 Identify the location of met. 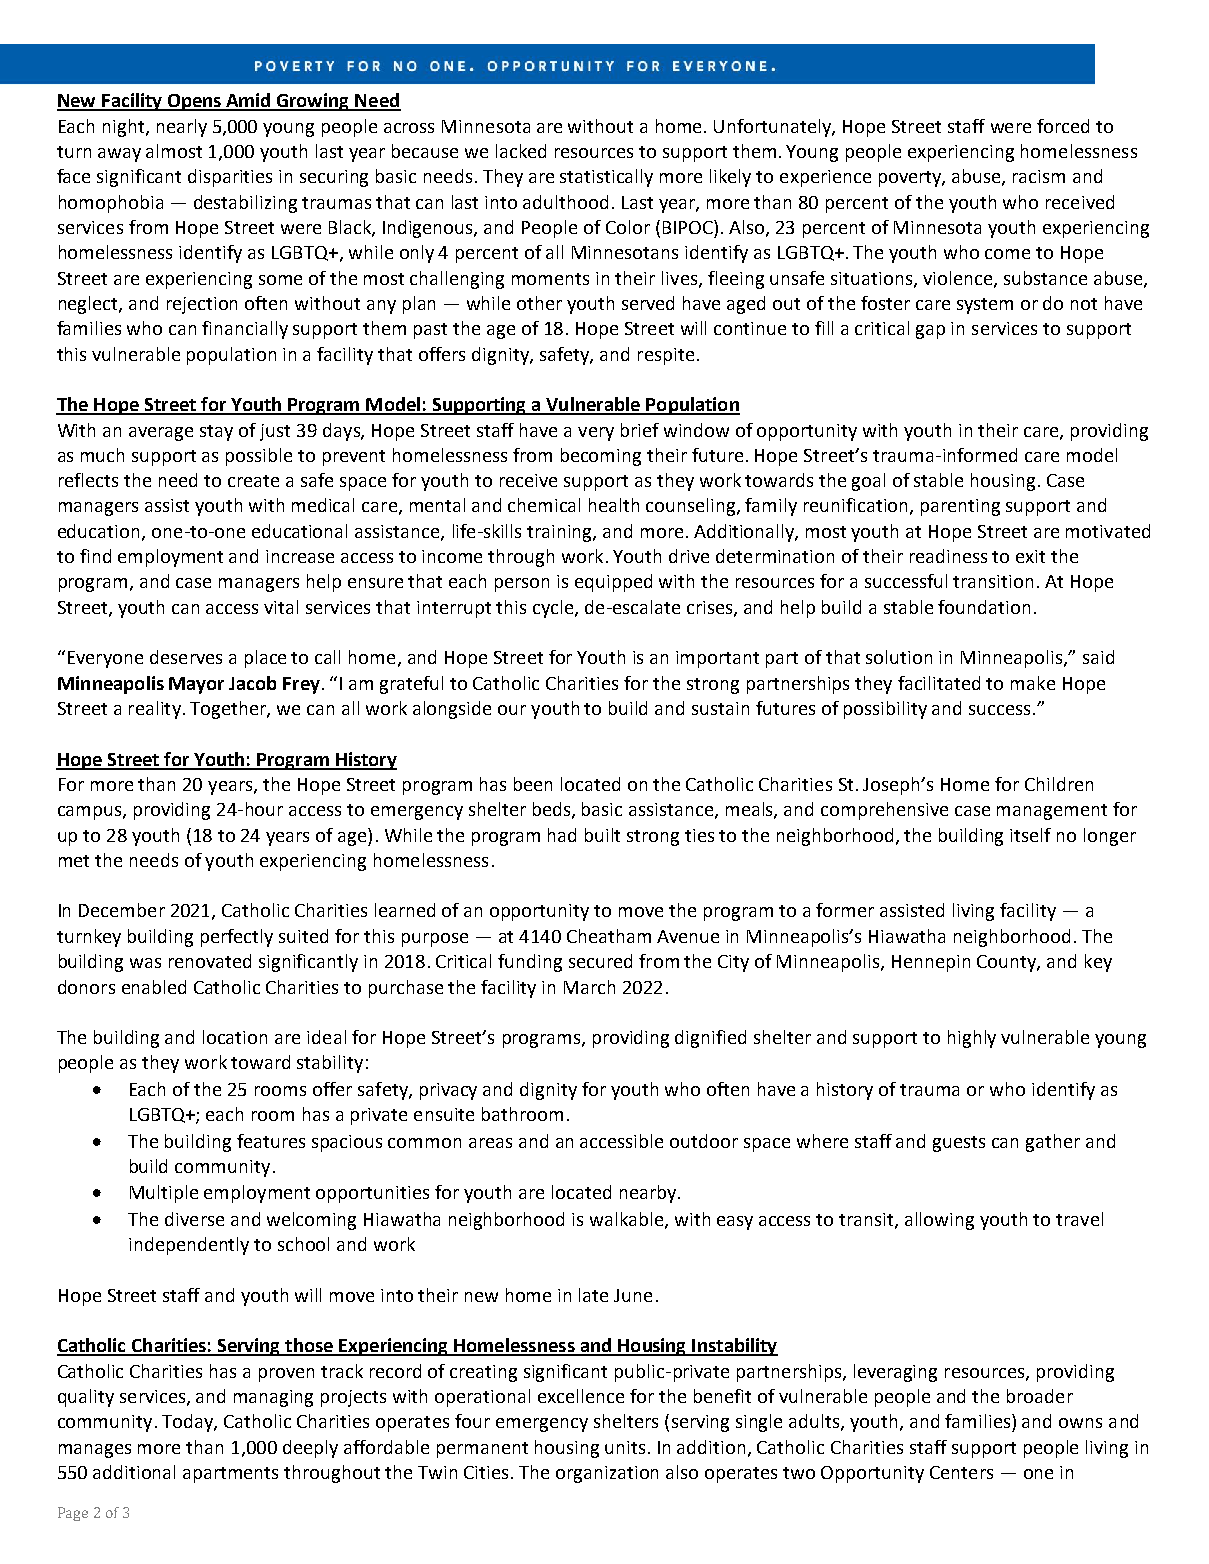
(74, 861).
